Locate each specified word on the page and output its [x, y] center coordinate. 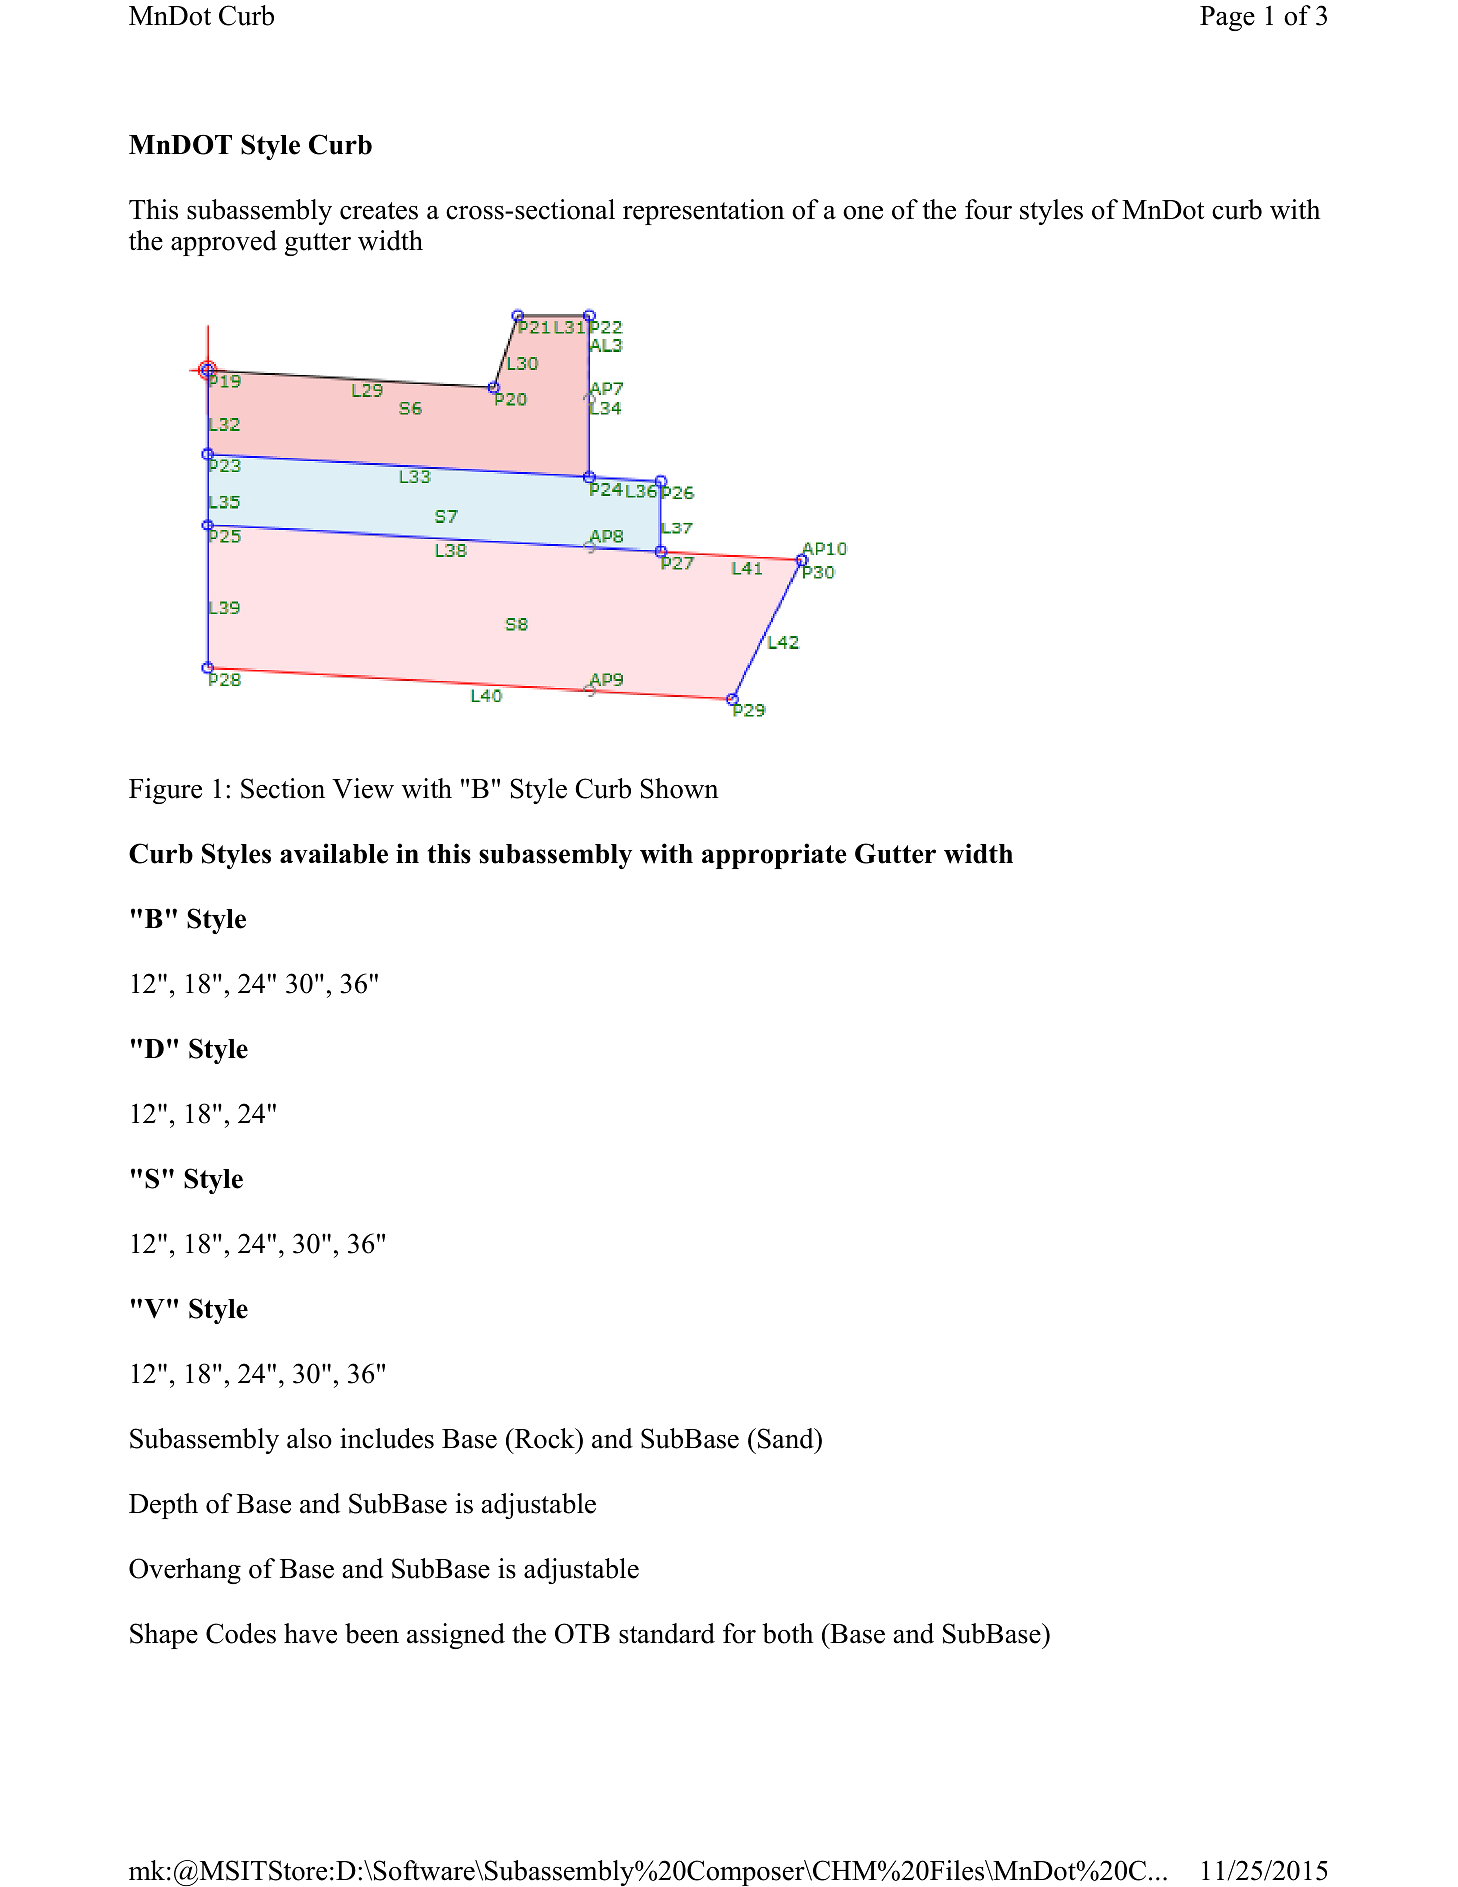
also [309, 1438]
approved [224, 243]
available [334, 853]
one [863, 213]
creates [379, 211]
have [310, 1633]
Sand [787, 1438]
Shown [679, 788]
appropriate [774, 856]
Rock [544, 1438]
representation [704, 212]
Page [1227, 18]
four [988, 209]
